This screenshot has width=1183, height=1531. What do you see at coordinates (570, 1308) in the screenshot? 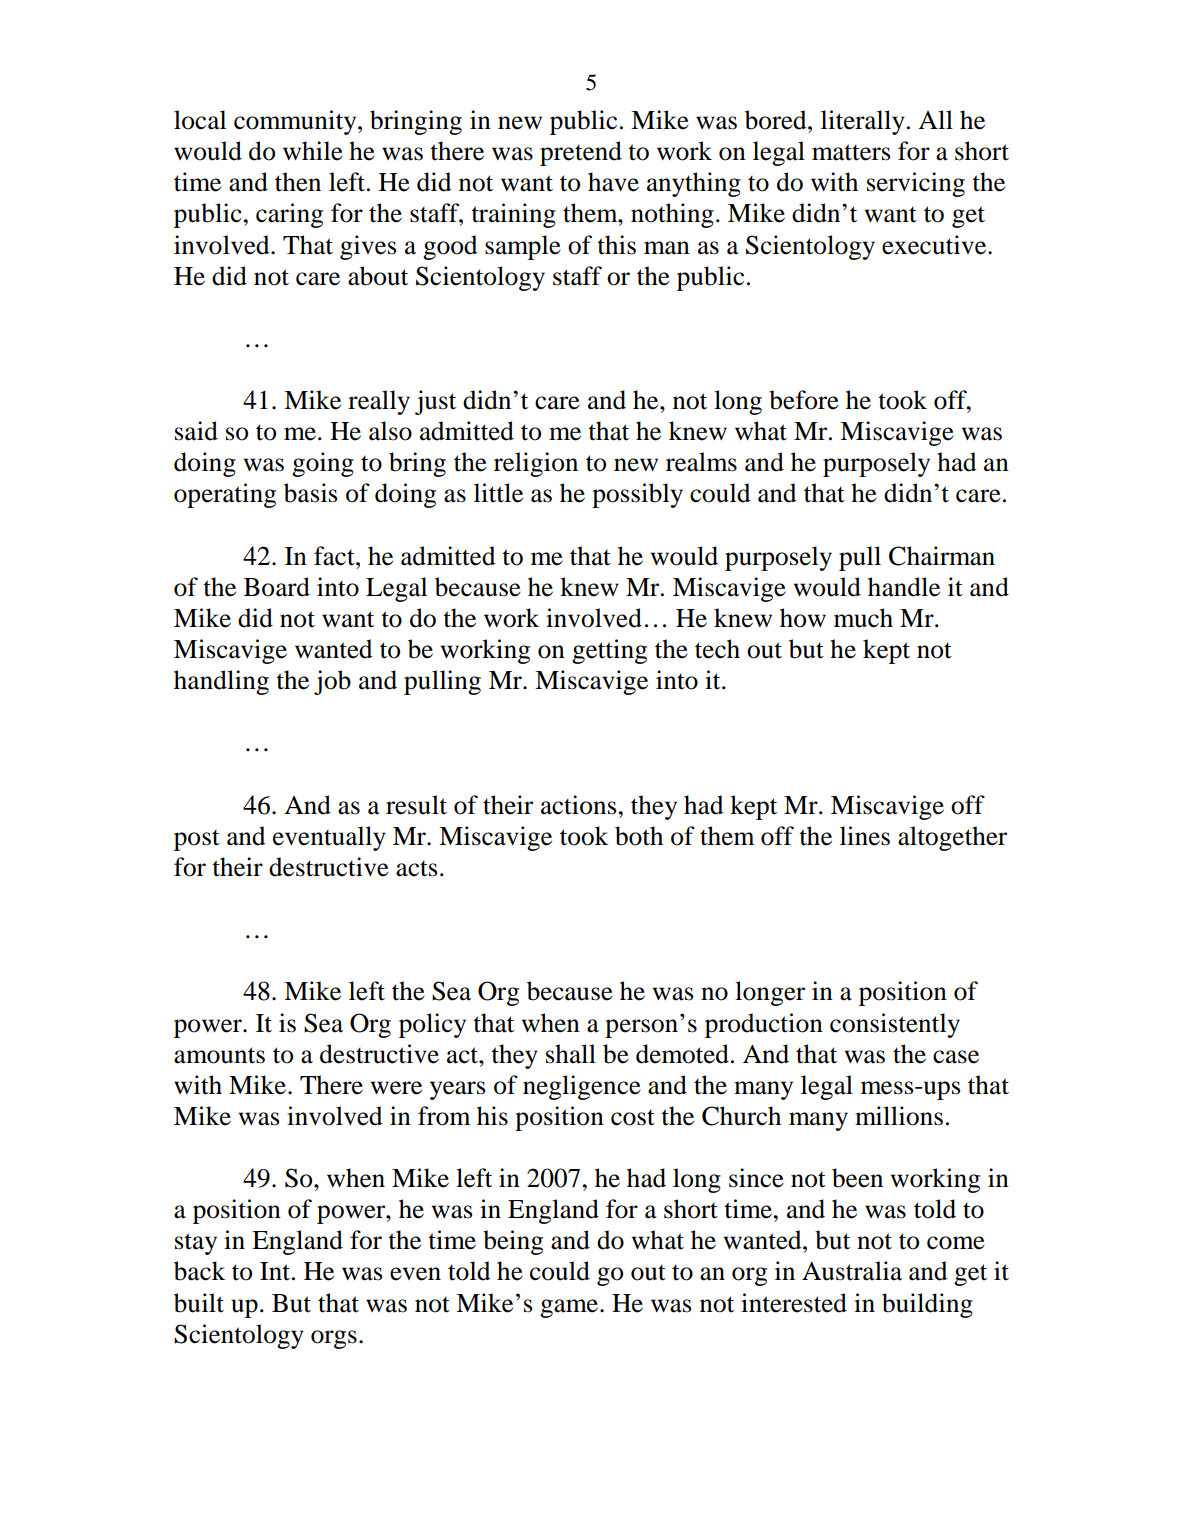
I see `game` at bounding box center [570, 1308].
